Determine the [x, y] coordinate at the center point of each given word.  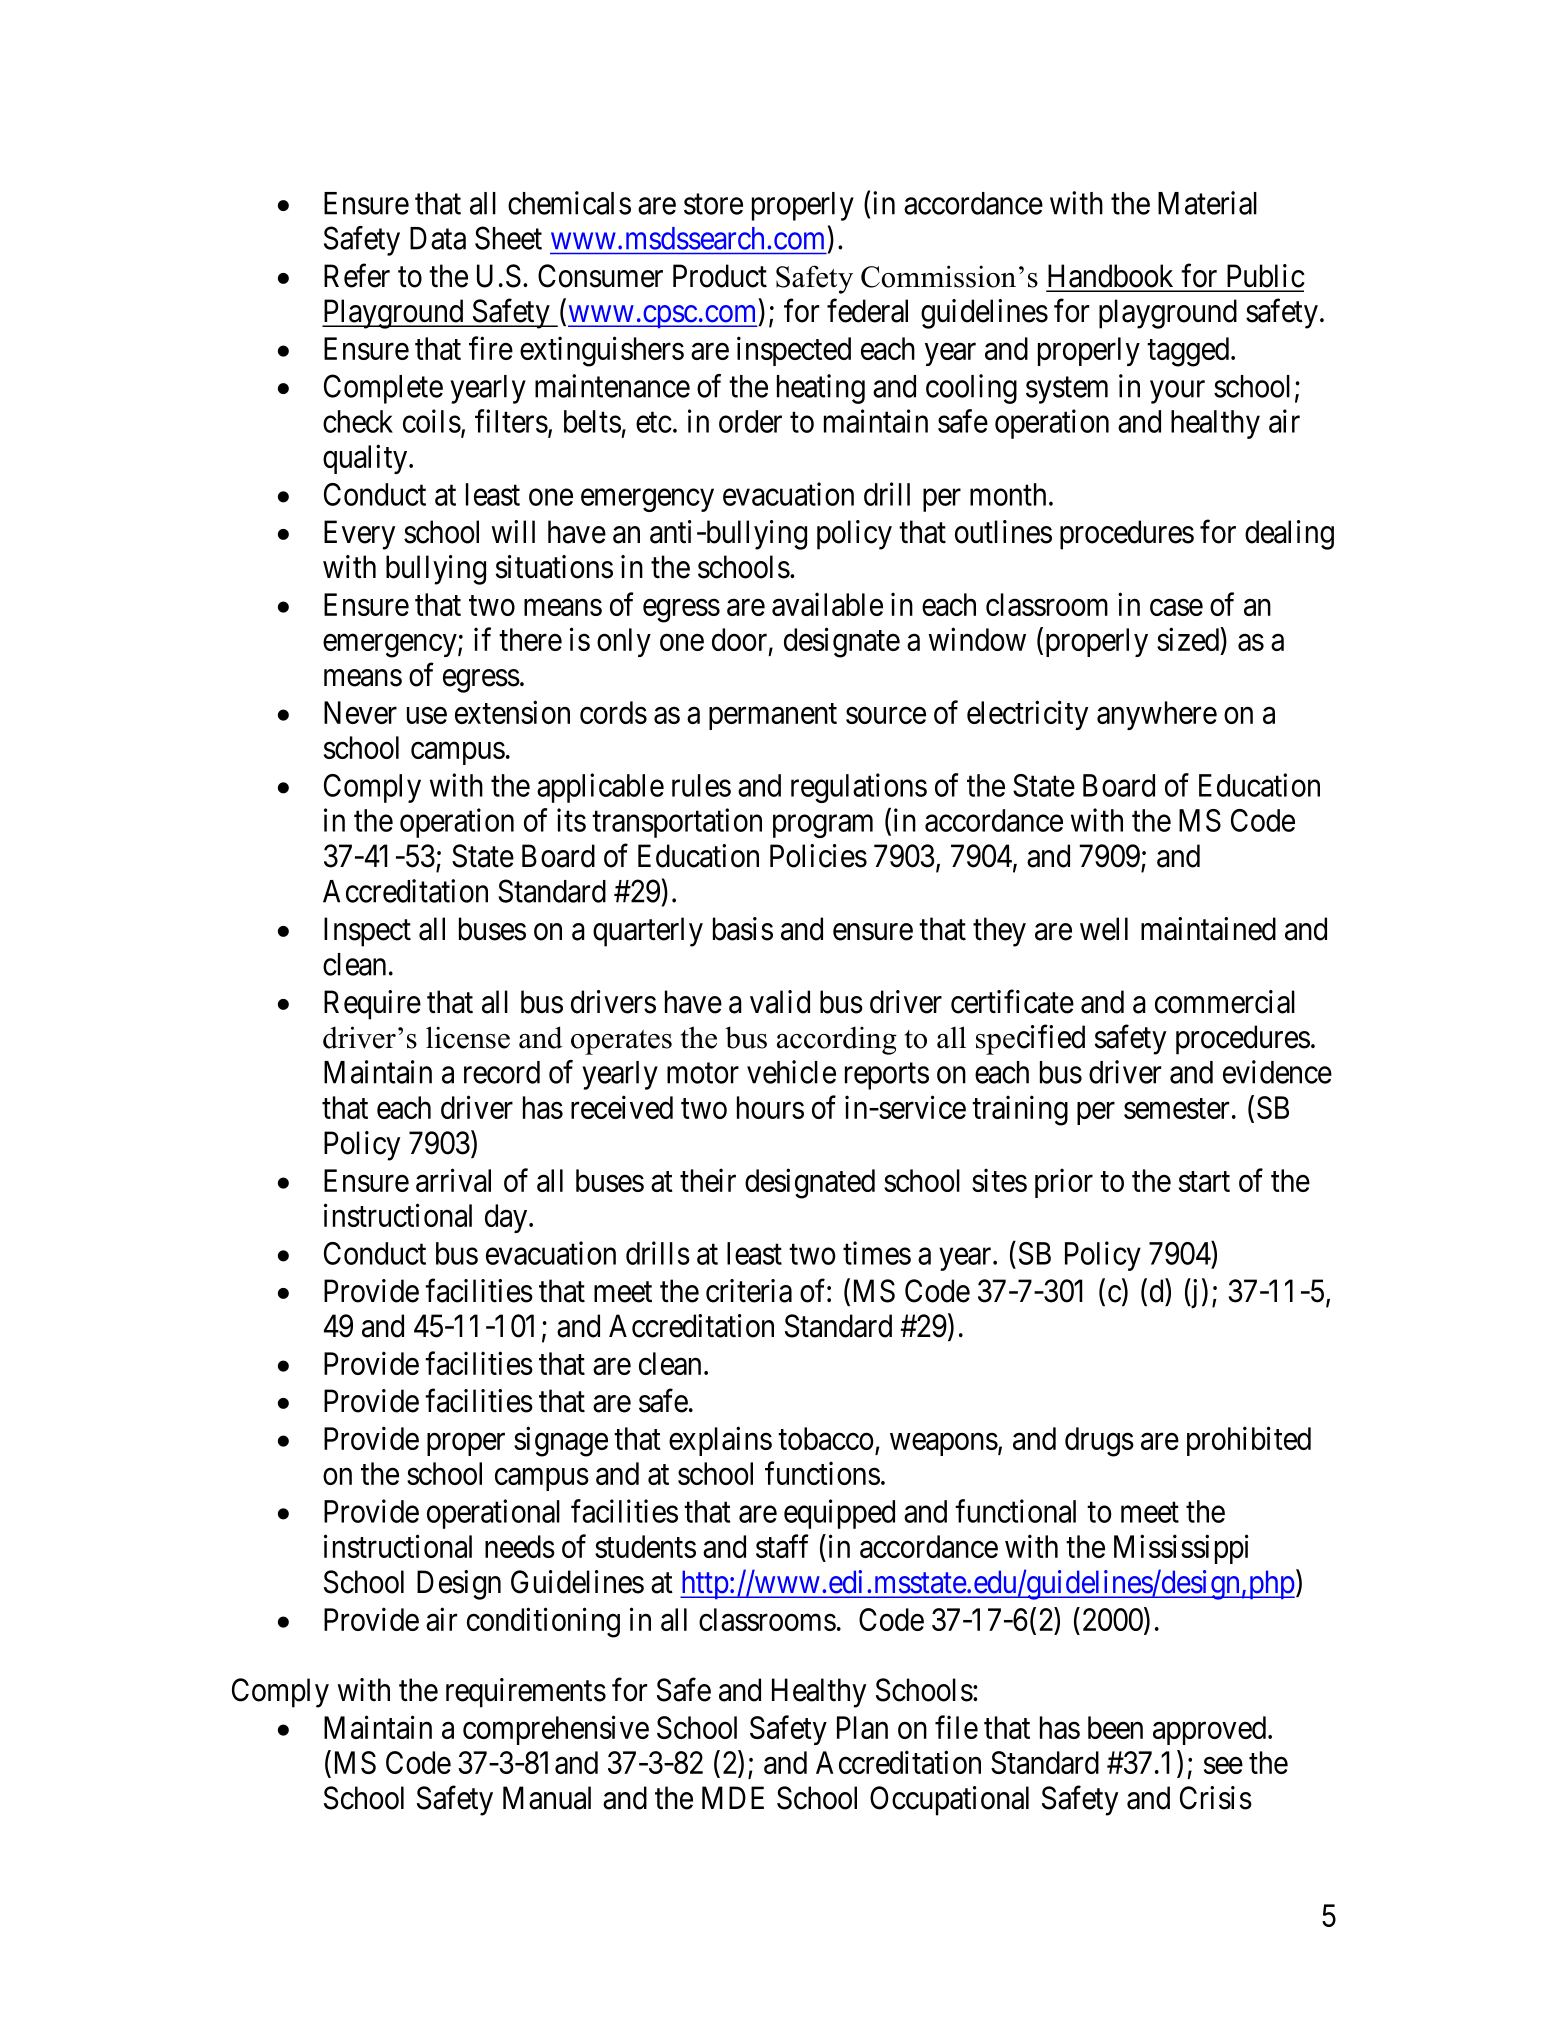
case [1176, 607]
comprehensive [556, 1730]
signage [561, 1442]
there [530, 639]
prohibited [1249, 1441]
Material [1207, 203]
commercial [1225, 1002]
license [468, 1037]
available [827, 604]
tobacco [826, 1438]
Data [438, 238]
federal [867, 311]
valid [780, 1002]
